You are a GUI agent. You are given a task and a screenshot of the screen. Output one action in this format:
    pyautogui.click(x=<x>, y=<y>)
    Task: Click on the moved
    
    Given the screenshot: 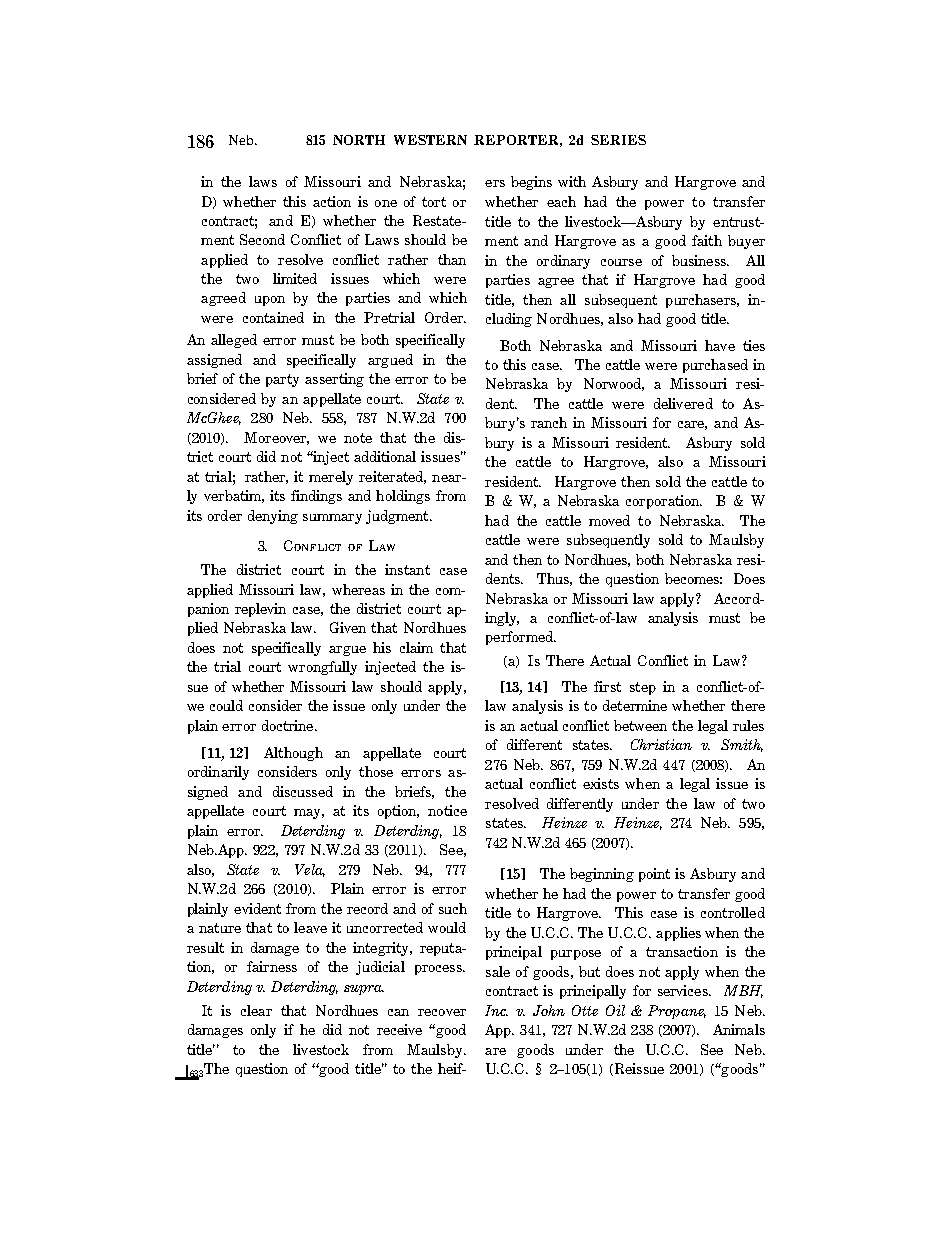 What is the action you would take?
    pyautogui.click(x=609, y=520)
